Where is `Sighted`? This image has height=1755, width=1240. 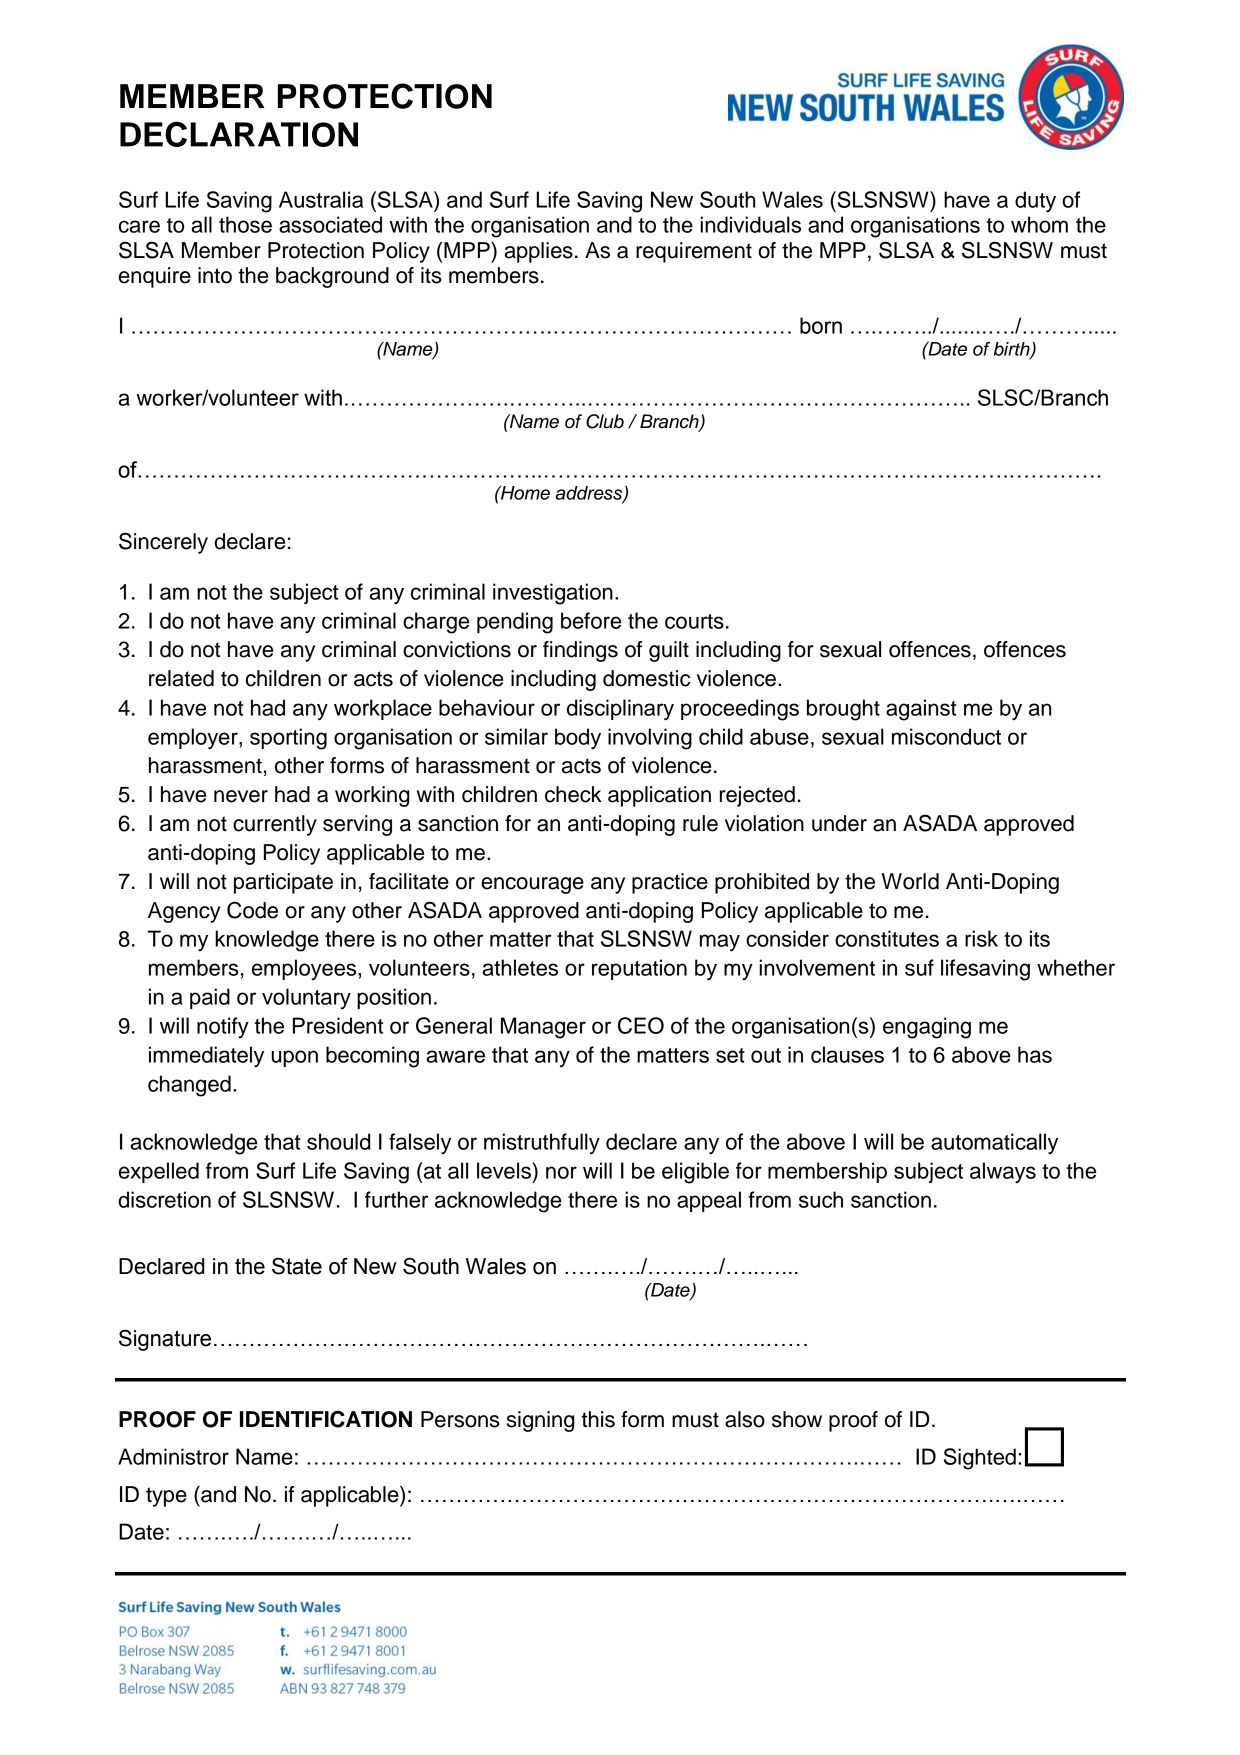 Sighted is located at coordinates (980, 1459).
